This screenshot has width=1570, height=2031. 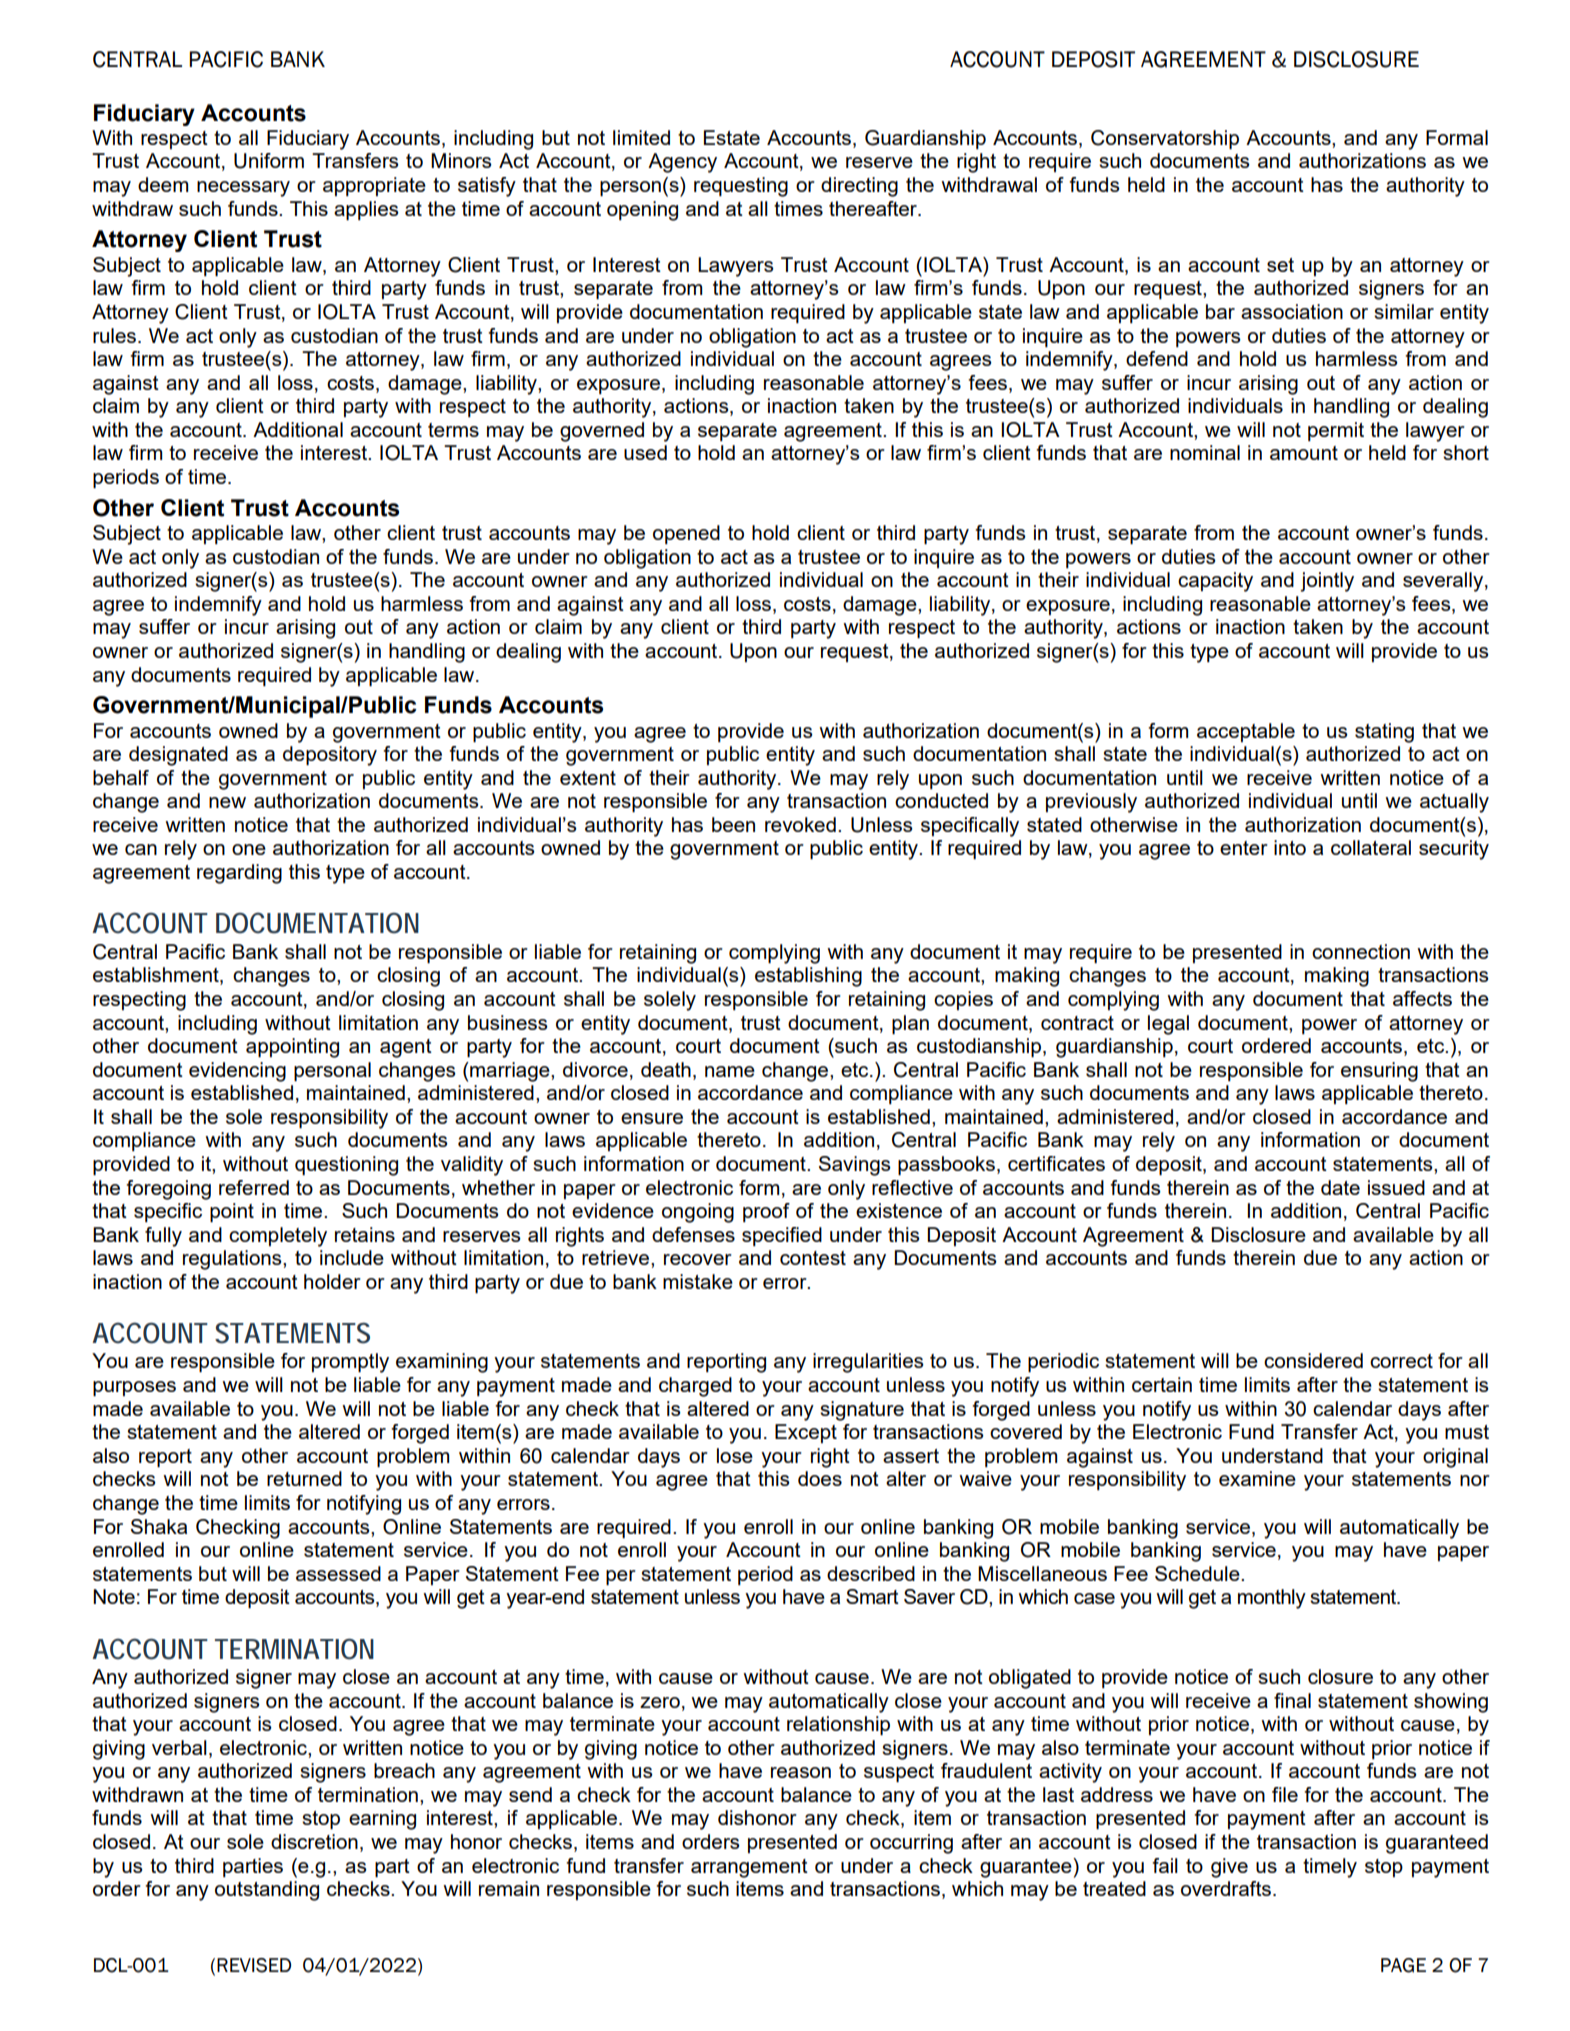 I want to click on directing, so click(x=859, y=187).
